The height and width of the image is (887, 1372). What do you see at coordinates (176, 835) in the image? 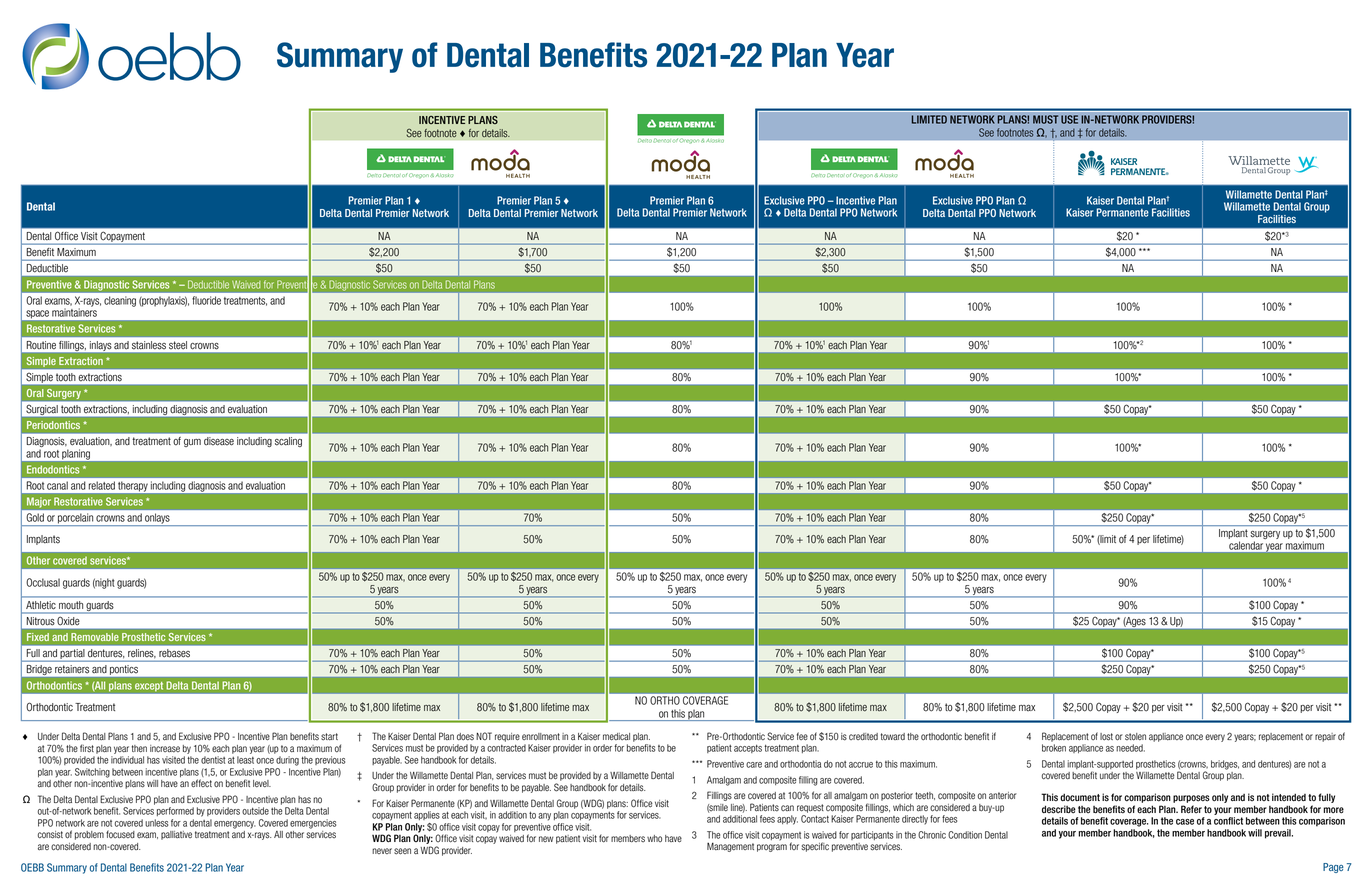
I see `palliative` at bounding box center [176, 835].
